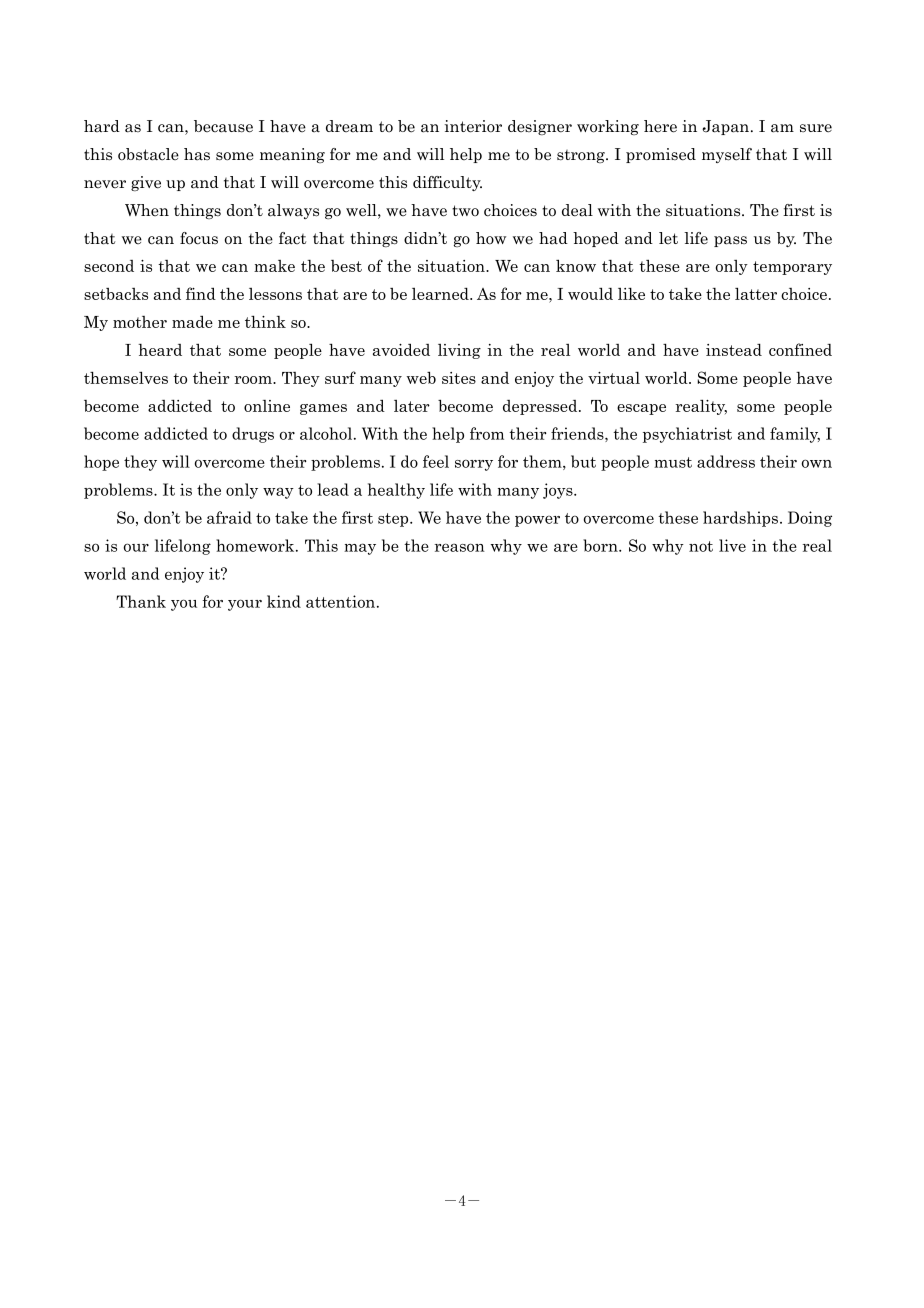 The image size is (924, 1308). What do you see at coordinates (474, 465) in the screenshot?
I see `sorry` at bounding box center [474, 465].
